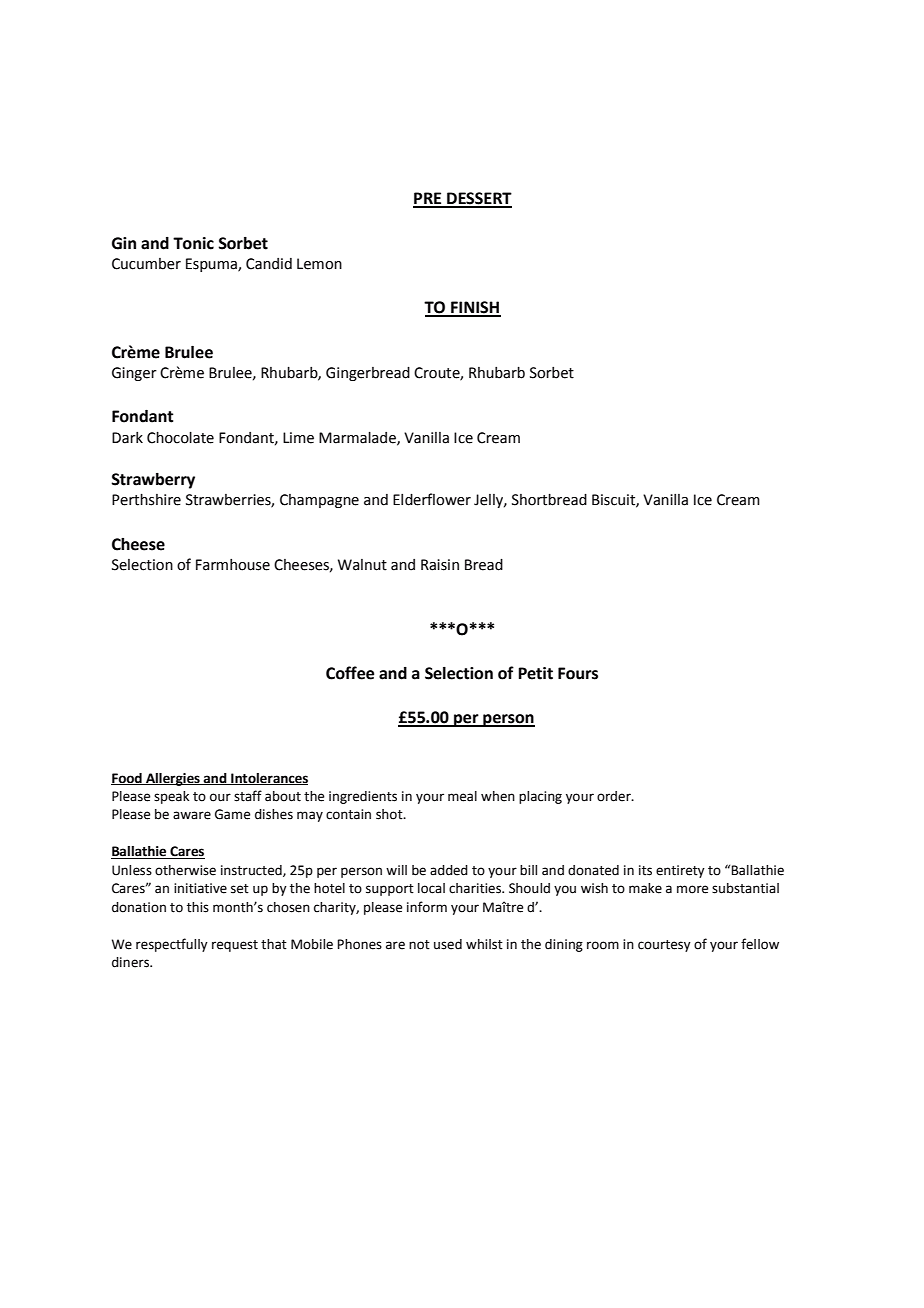  Describe the element at coordinates (535, 673) in the page. I see `Petit` at that location.
